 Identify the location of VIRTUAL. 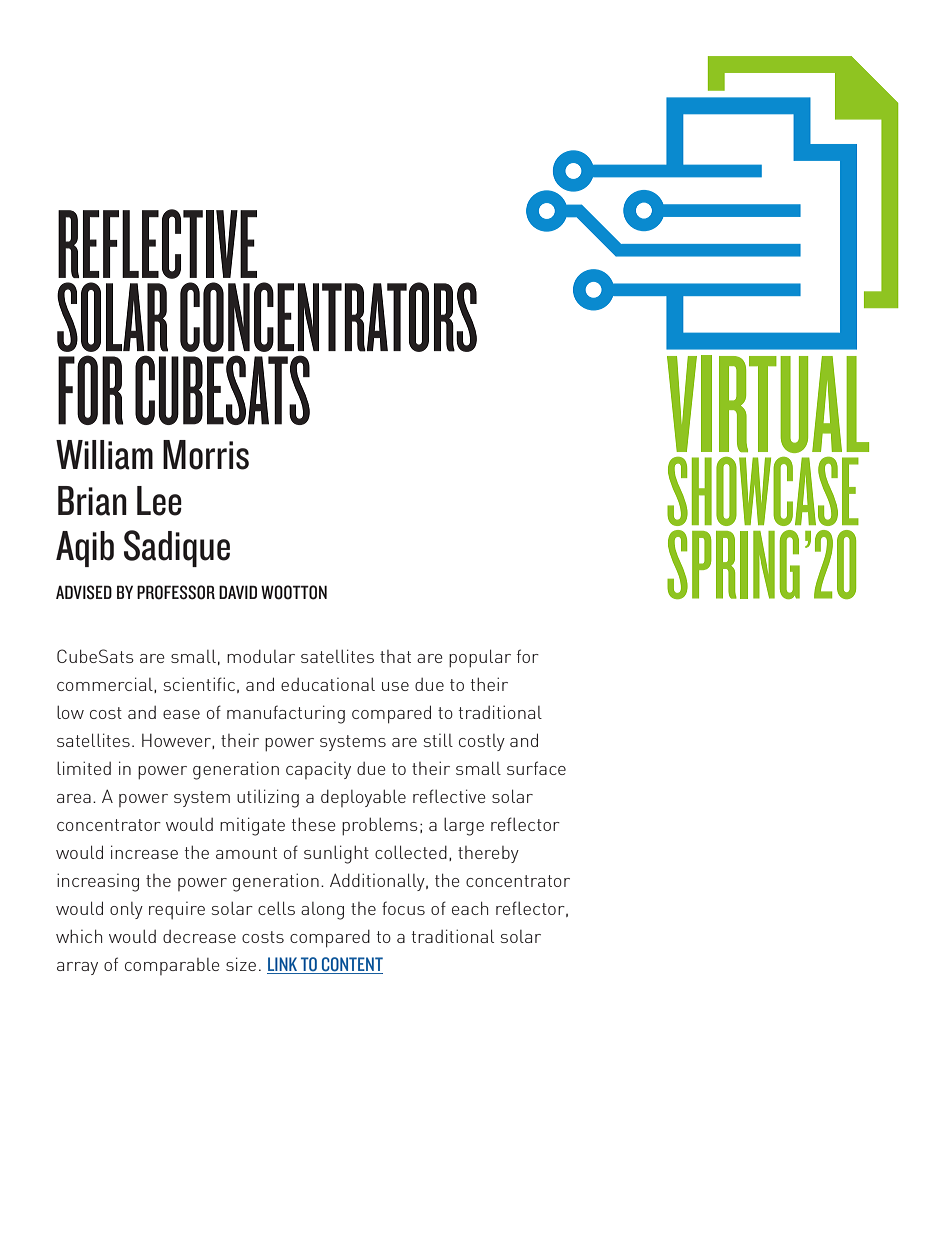
(768, 404).
